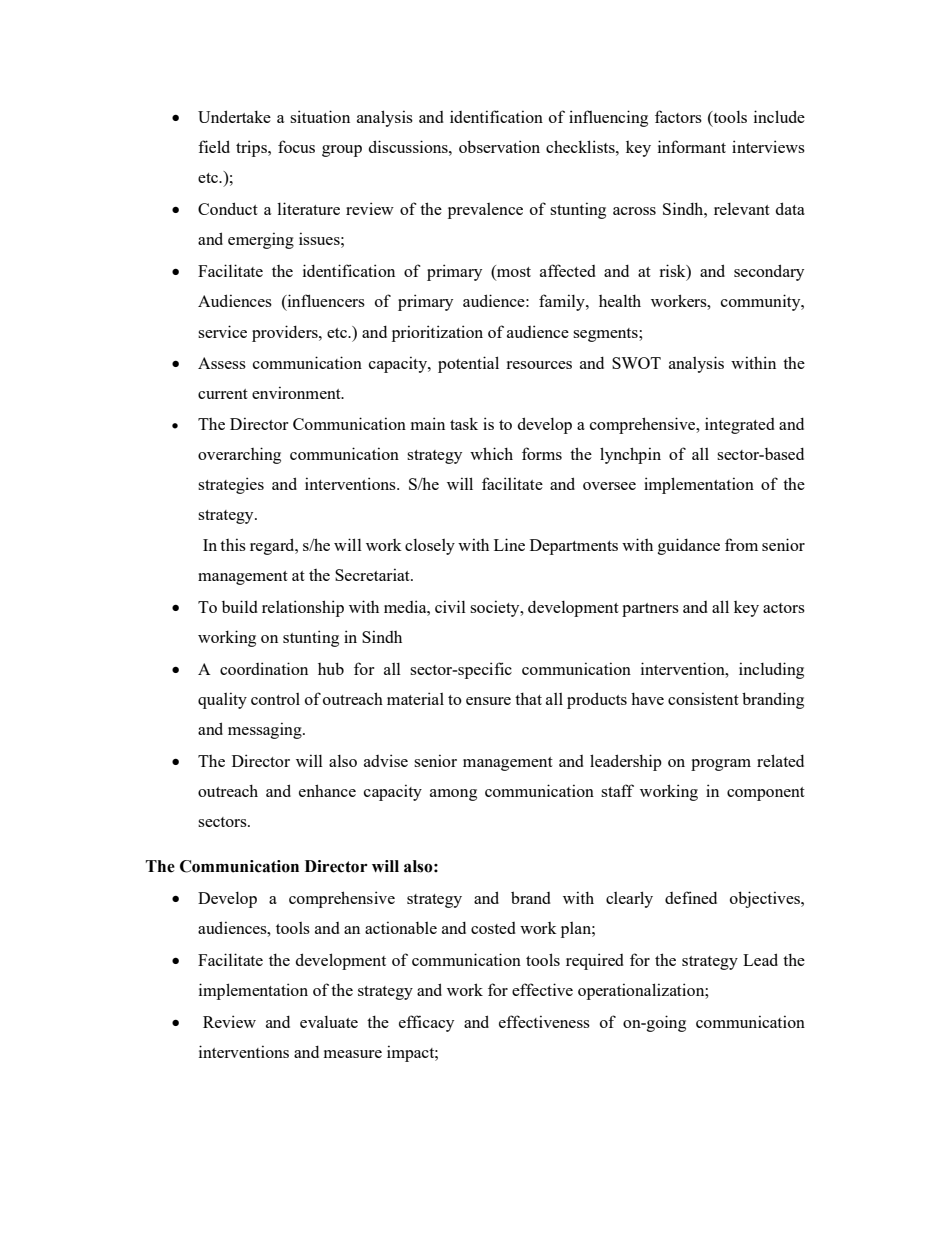 Image resolution: width=952 pixels, height=1233 pixels. I want to click on efficacy, so click(426, 1023).
